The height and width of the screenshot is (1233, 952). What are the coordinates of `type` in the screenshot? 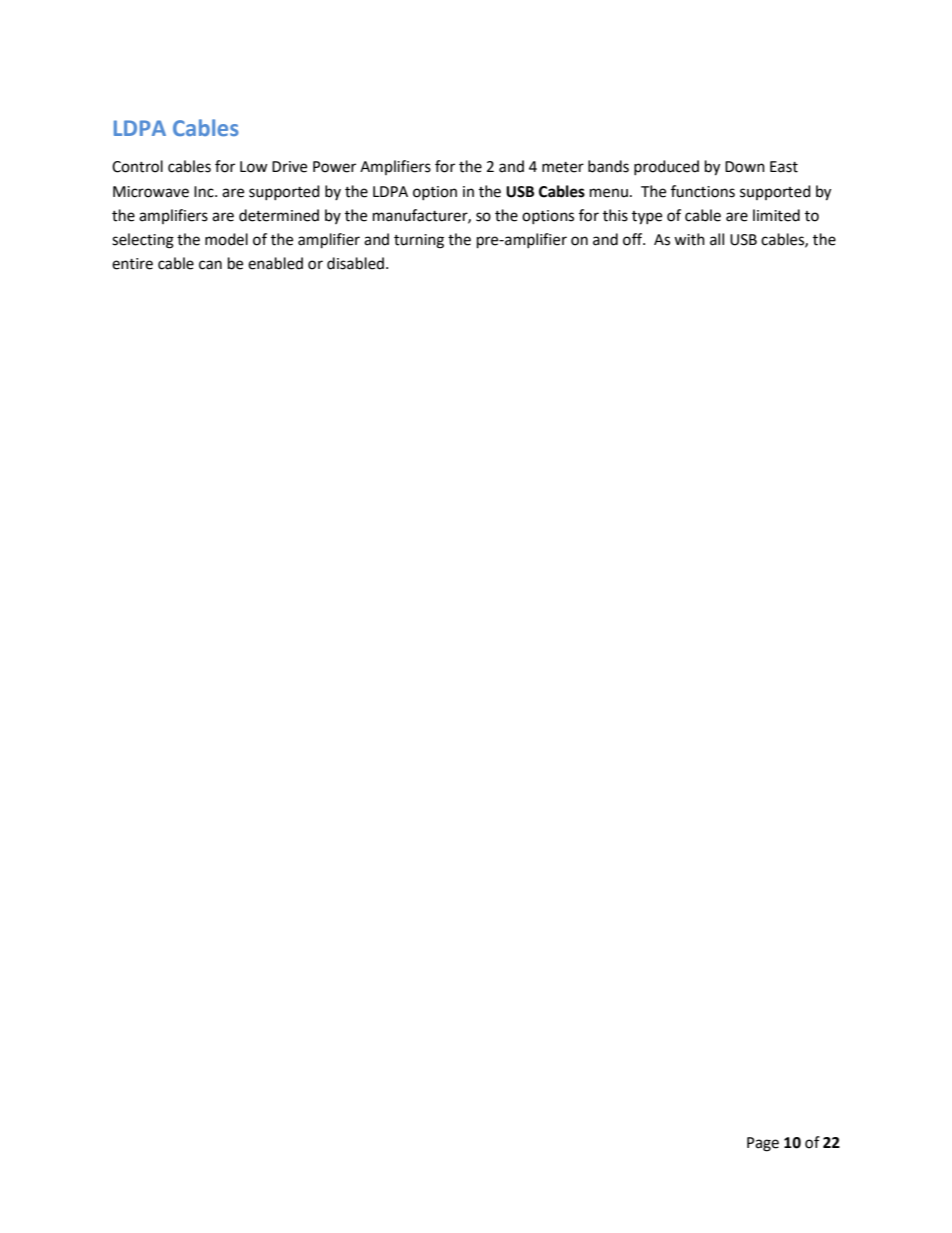 It's located at (647, 218).
